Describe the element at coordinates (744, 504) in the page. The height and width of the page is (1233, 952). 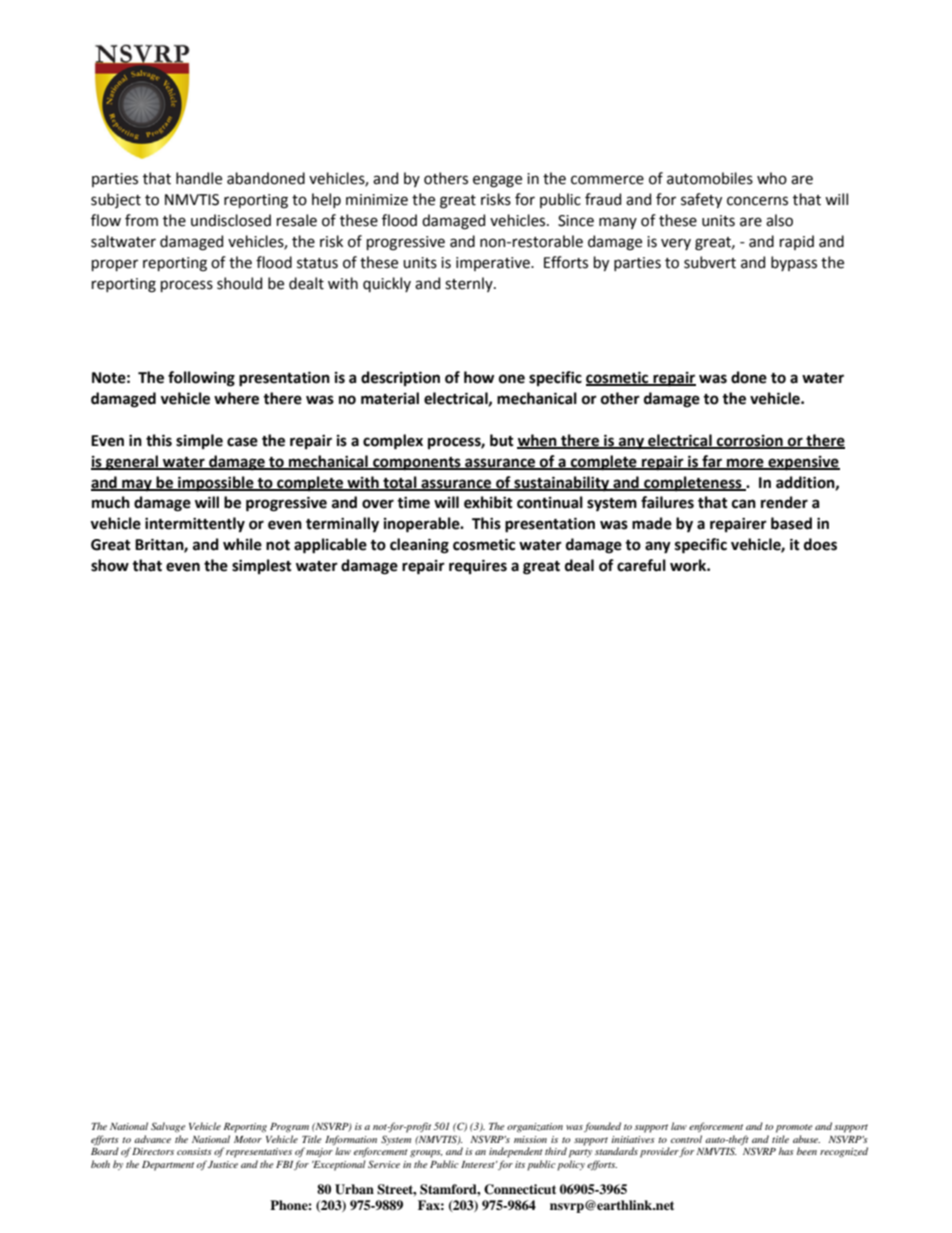
I see `can` at that location.
